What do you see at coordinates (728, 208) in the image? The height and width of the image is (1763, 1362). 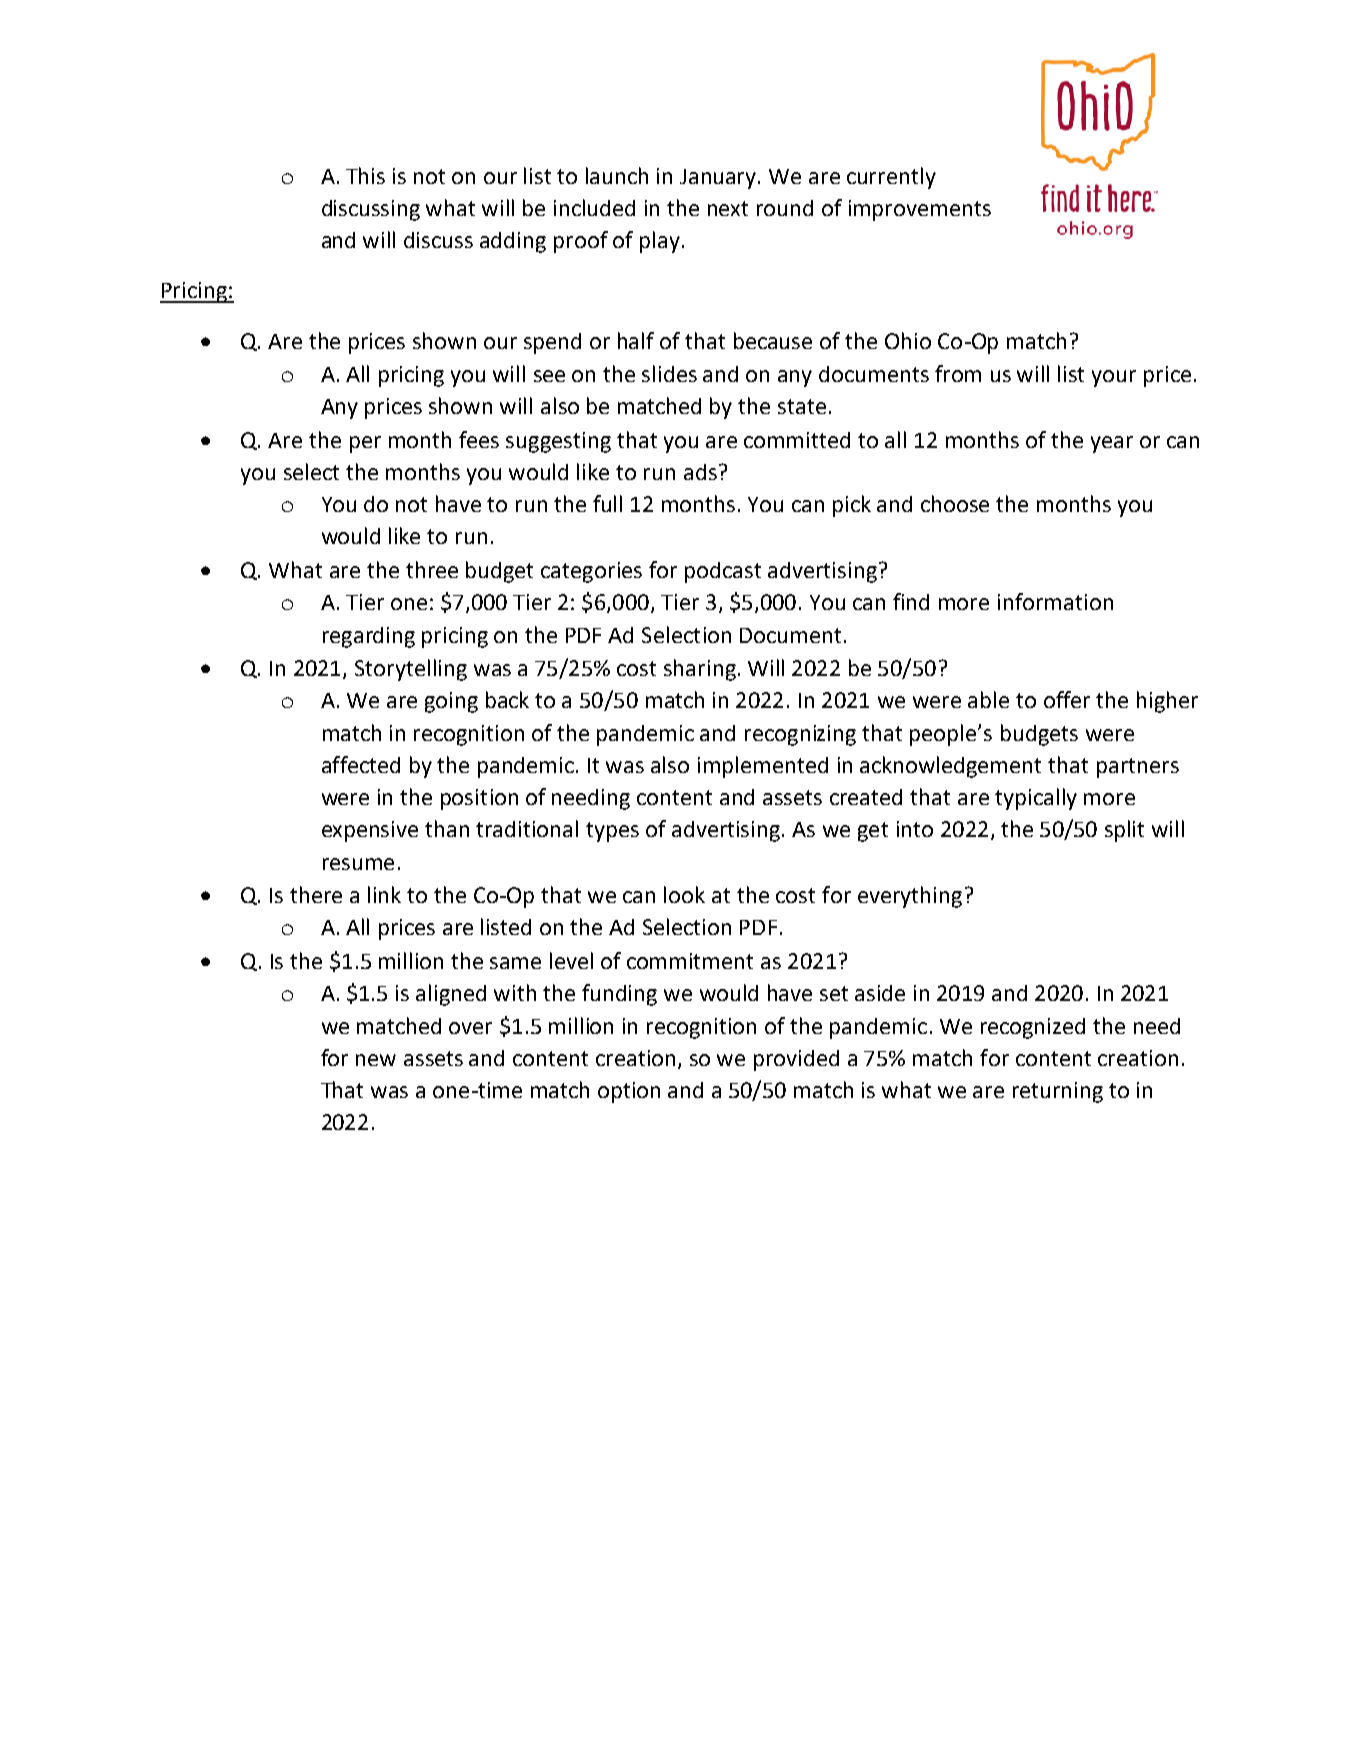 I see `next` at bounding box center [728, 208].
